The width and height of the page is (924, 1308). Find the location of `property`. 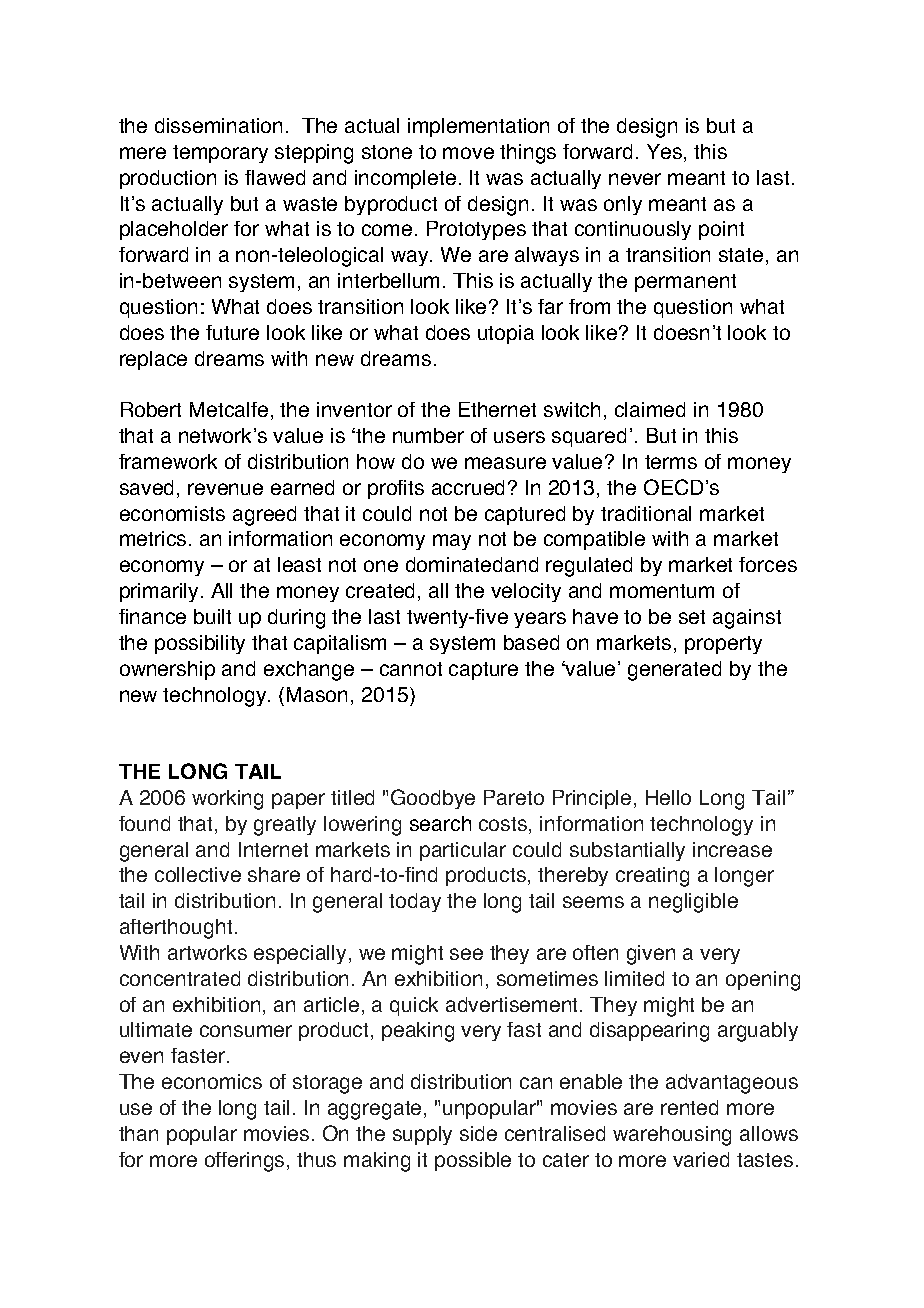

property is located at coordinates (723, 645).
